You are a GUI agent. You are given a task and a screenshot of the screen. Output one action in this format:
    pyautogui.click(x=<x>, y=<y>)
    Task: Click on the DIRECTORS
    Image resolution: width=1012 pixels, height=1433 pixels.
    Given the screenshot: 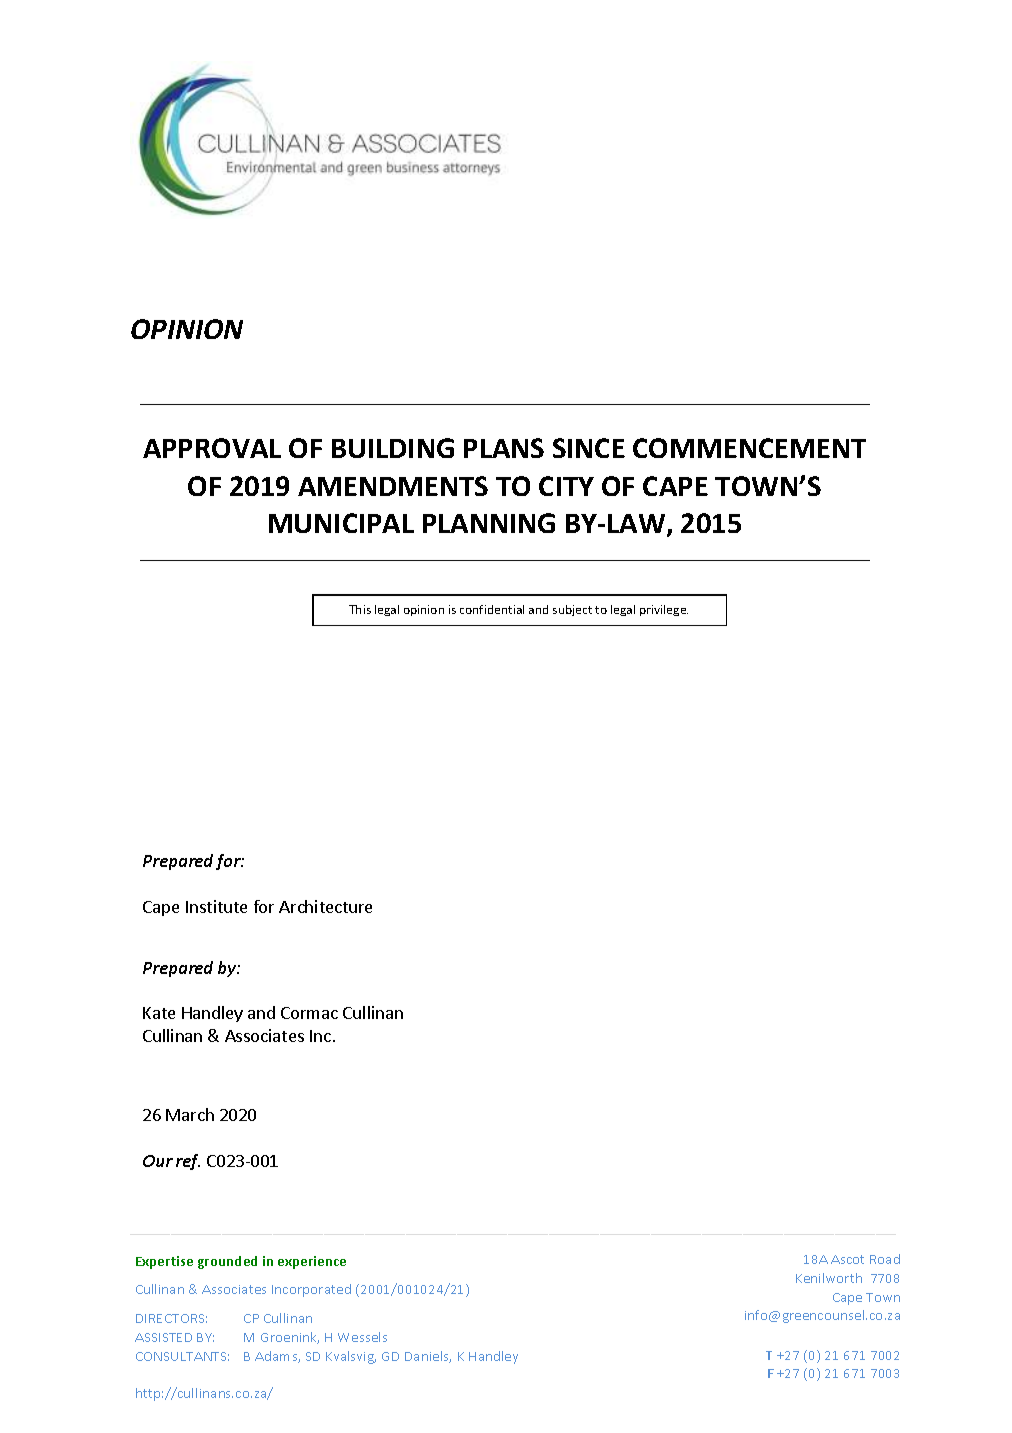 What is the action you would take?
    pyautogui.click(x=171, y=1318)
